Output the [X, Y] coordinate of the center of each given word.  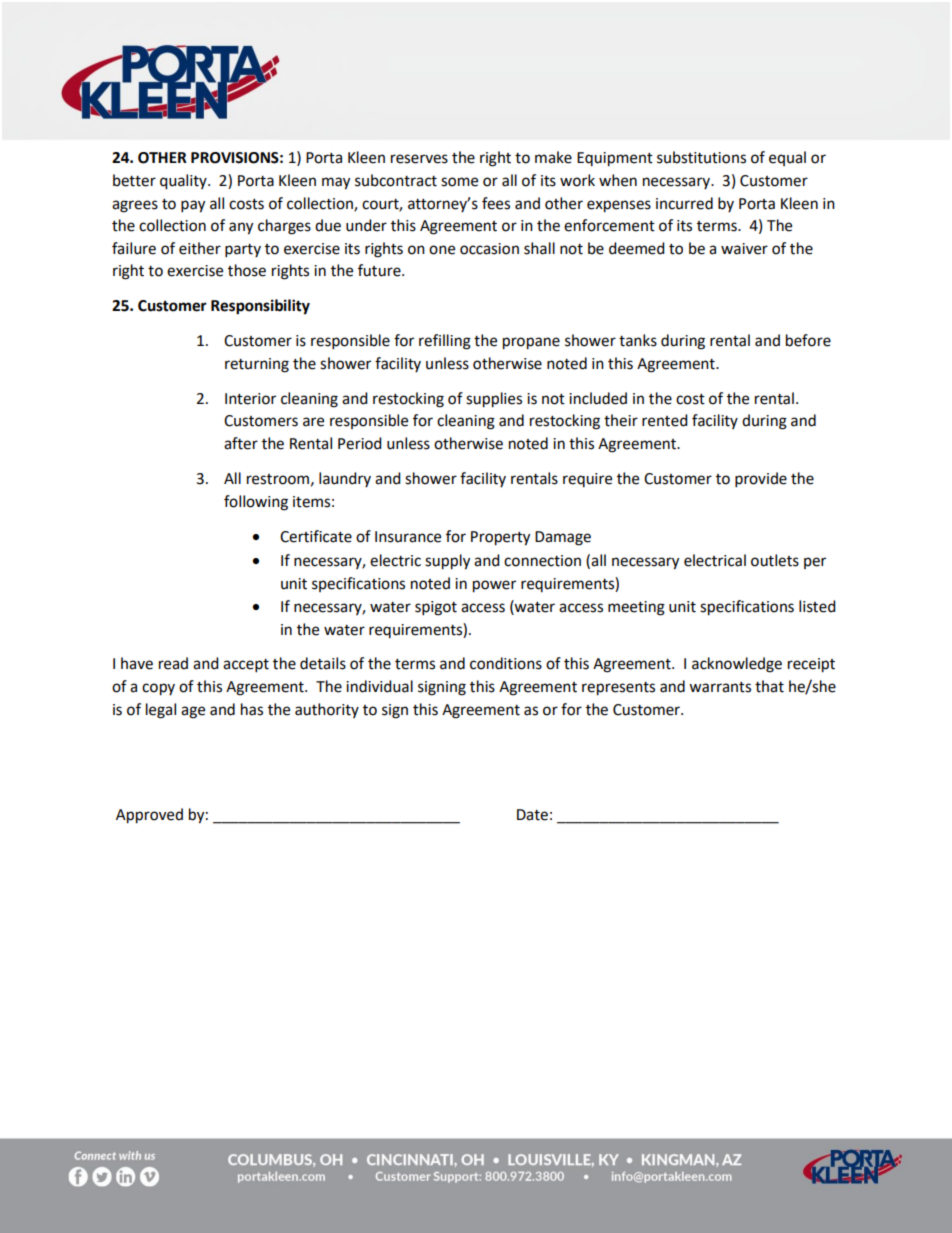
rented [665, 420]
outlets [775, 560]
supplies [494, 400]
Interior [250, 399]
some [459, 182]
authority [327, 710]
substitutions [701, 157]
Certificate [316, 536]
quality [184, 182]
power [494, 586]
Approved [149, 816]
